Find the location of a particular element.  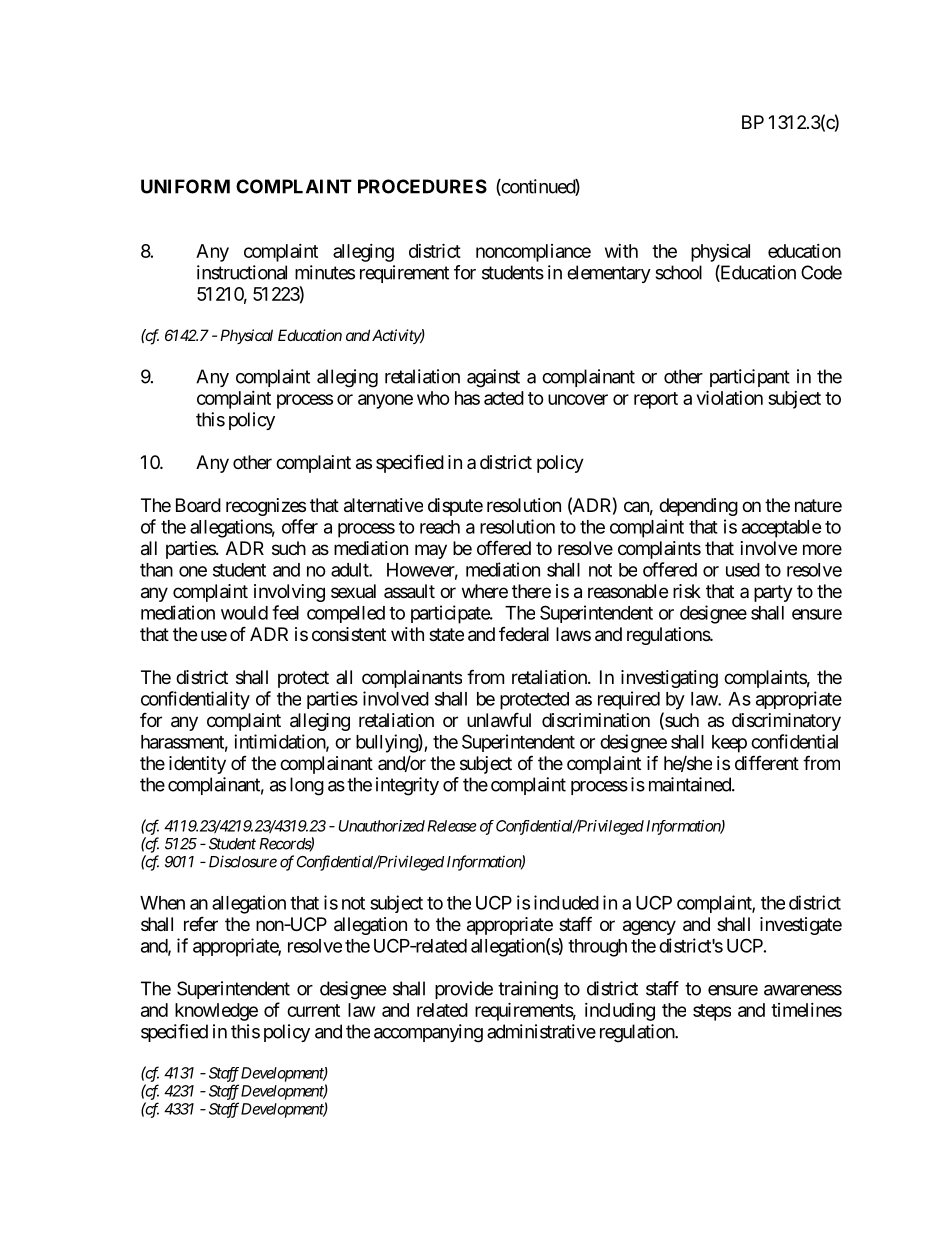

state is located at coordinates (446, 635).
